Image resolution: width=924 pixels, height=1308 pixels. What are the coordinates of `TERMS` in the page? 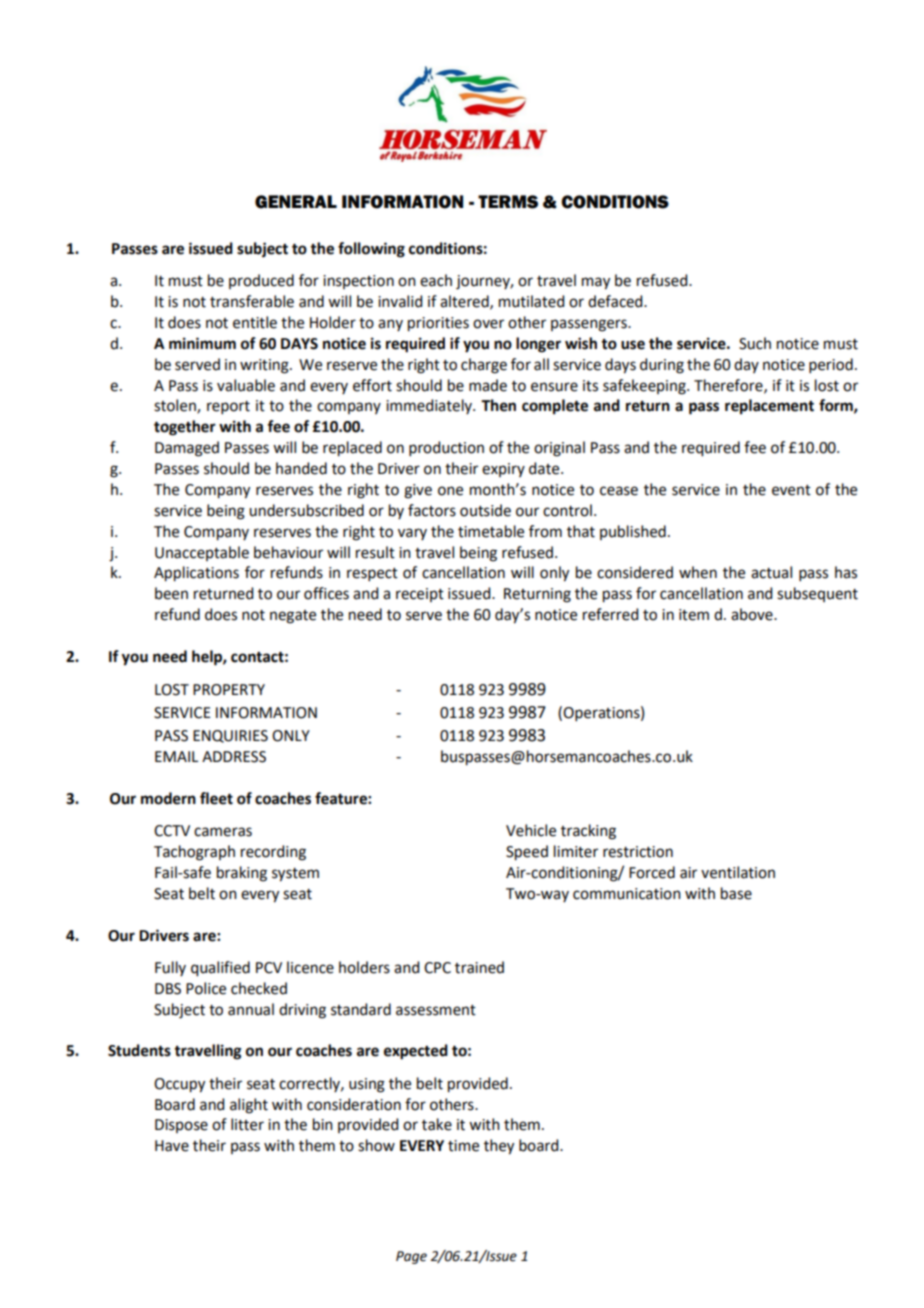 It's located at (508, 202).
